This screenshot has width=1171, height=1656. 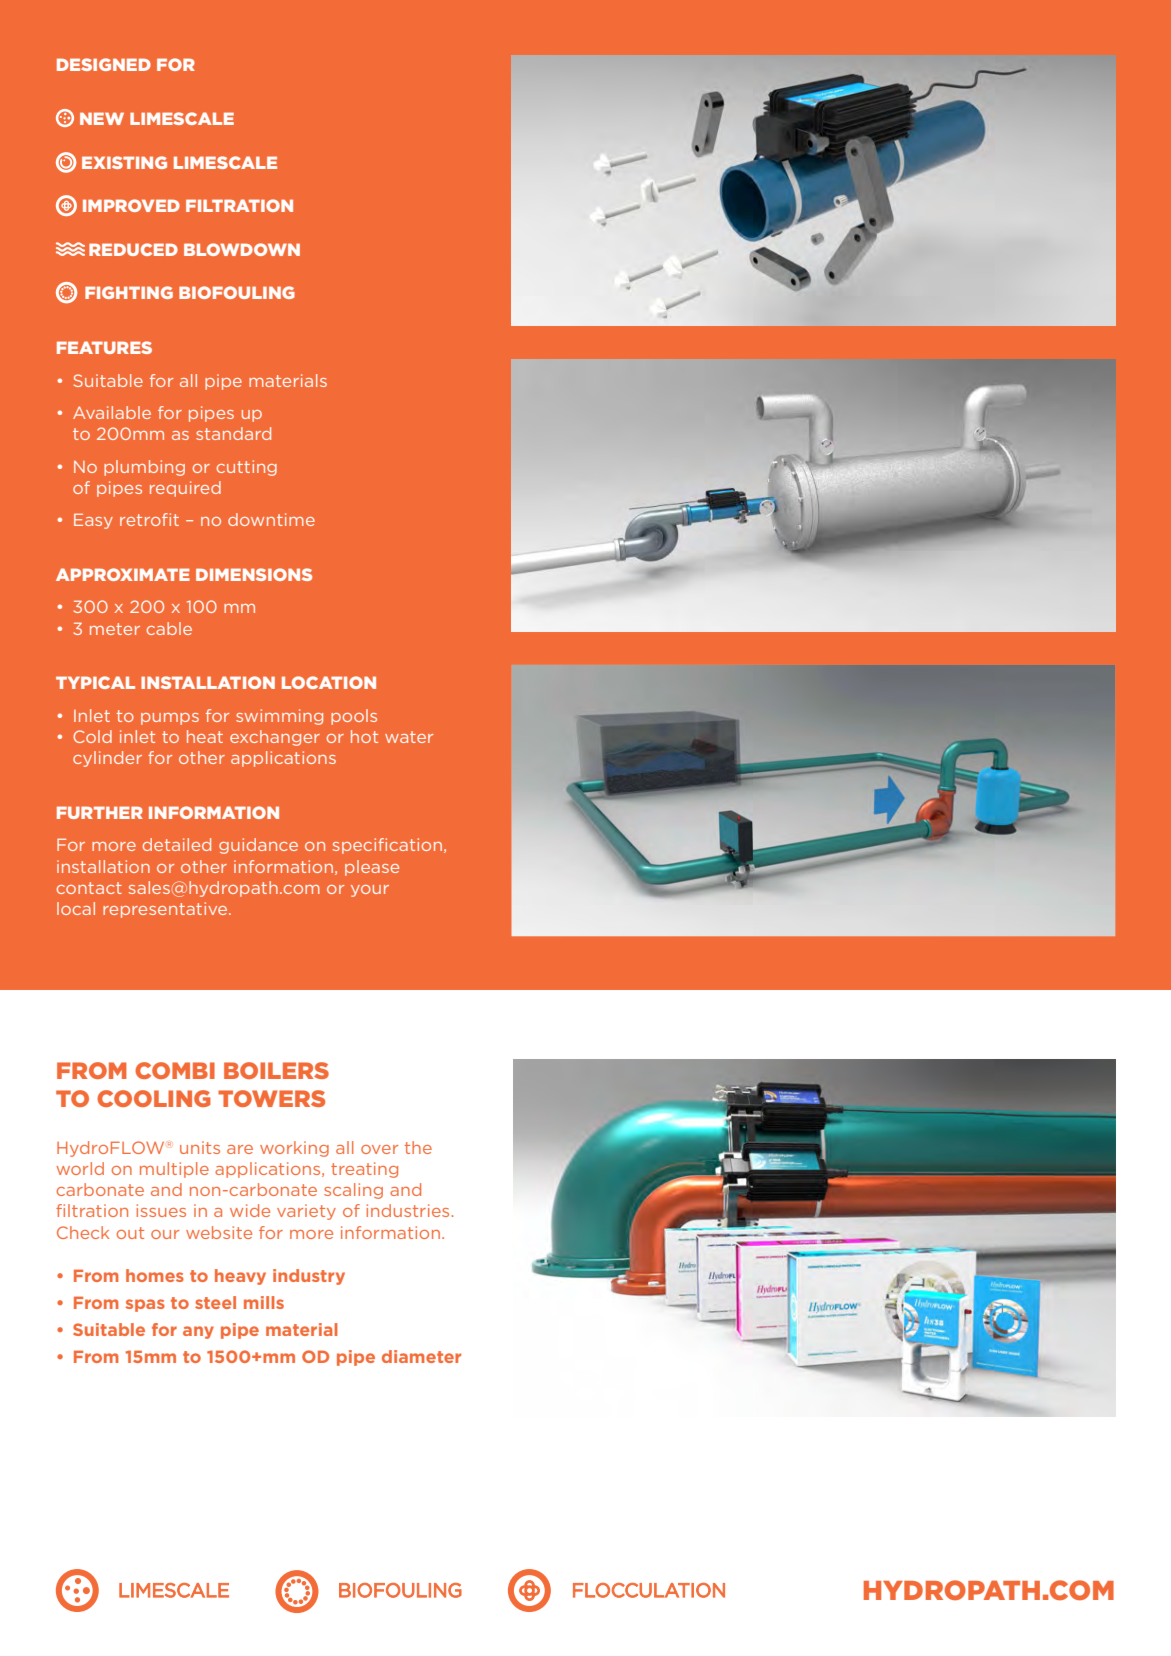 I want to click on NEW, so click(x=102, y=118).
